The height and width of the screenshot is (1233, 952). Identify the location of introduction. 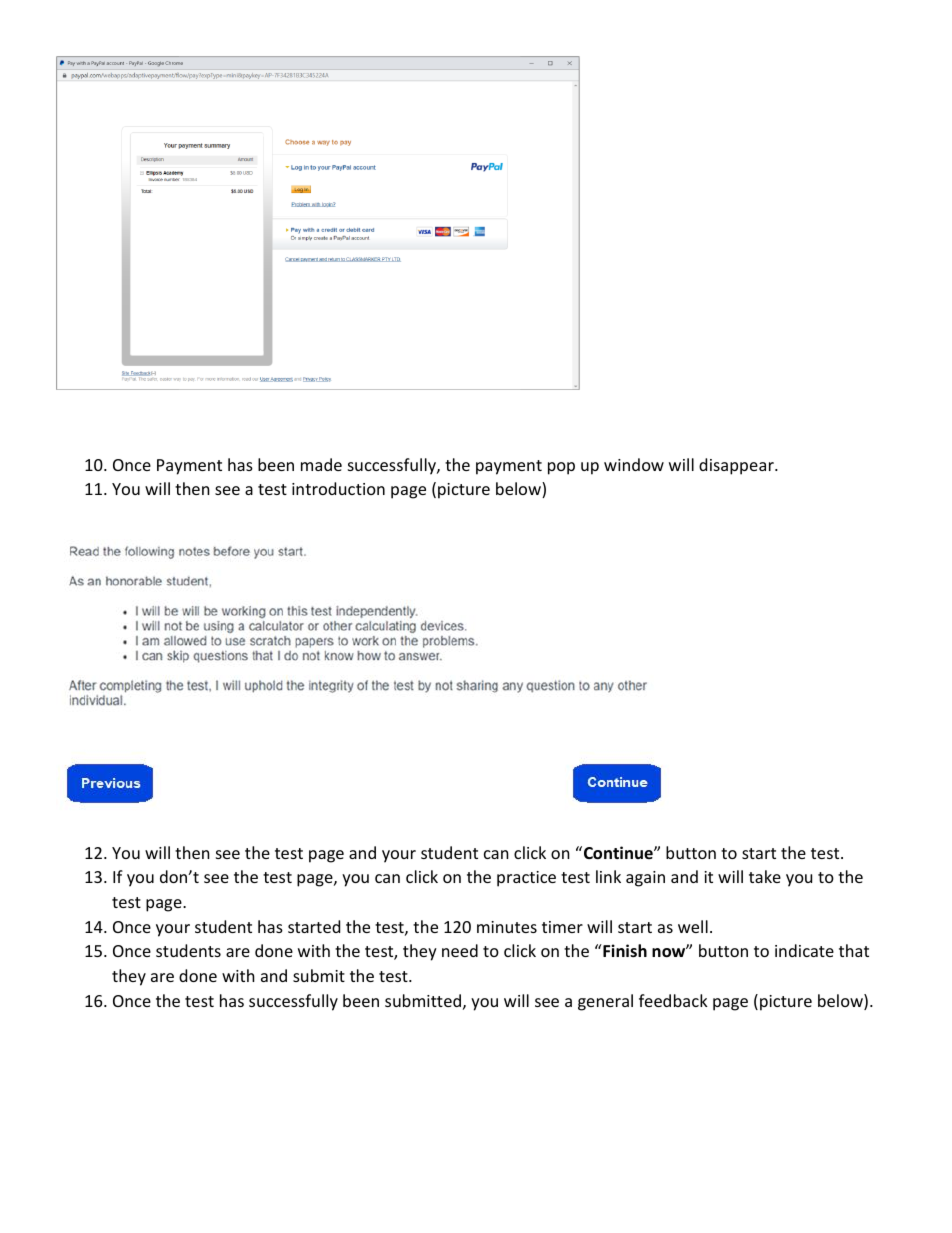
(338, 488).
